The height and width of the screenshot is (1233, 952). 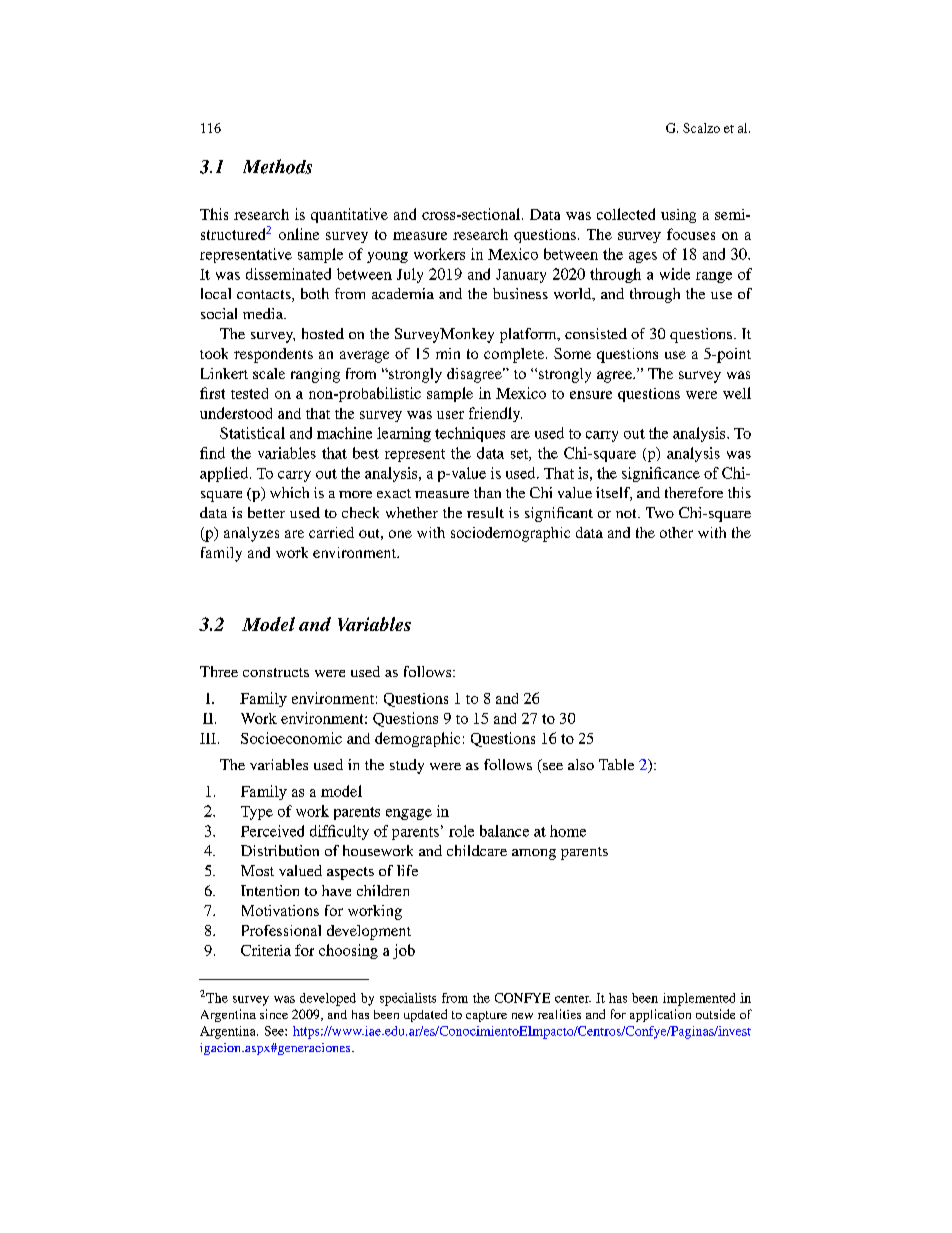 What do you see at coordinates (274, 1014) in the screenshot?
I see `since` at bounding box center [274, 1014].
